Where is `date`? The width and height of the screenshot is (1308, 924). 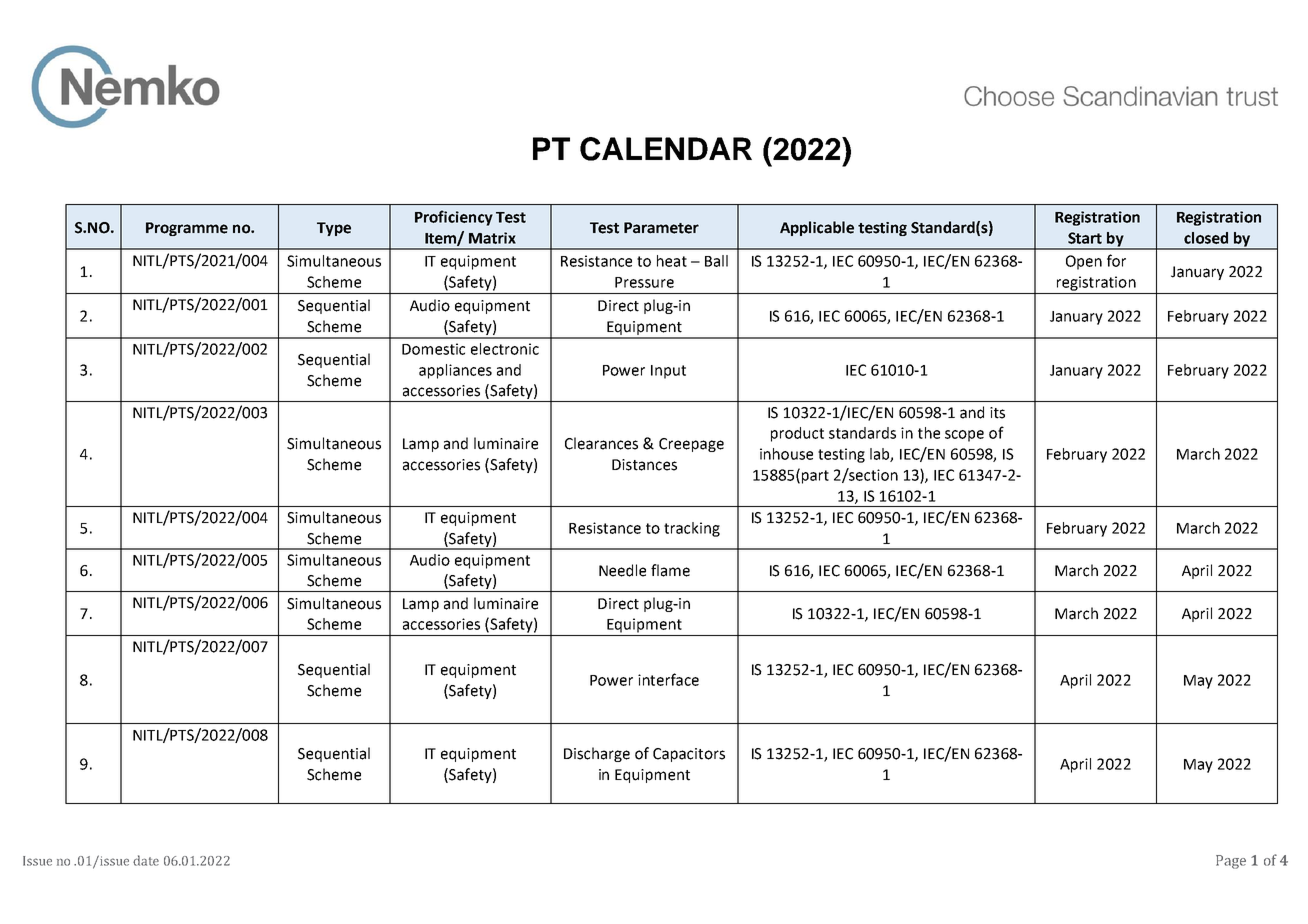
date is located at coordinates (146, 860).
